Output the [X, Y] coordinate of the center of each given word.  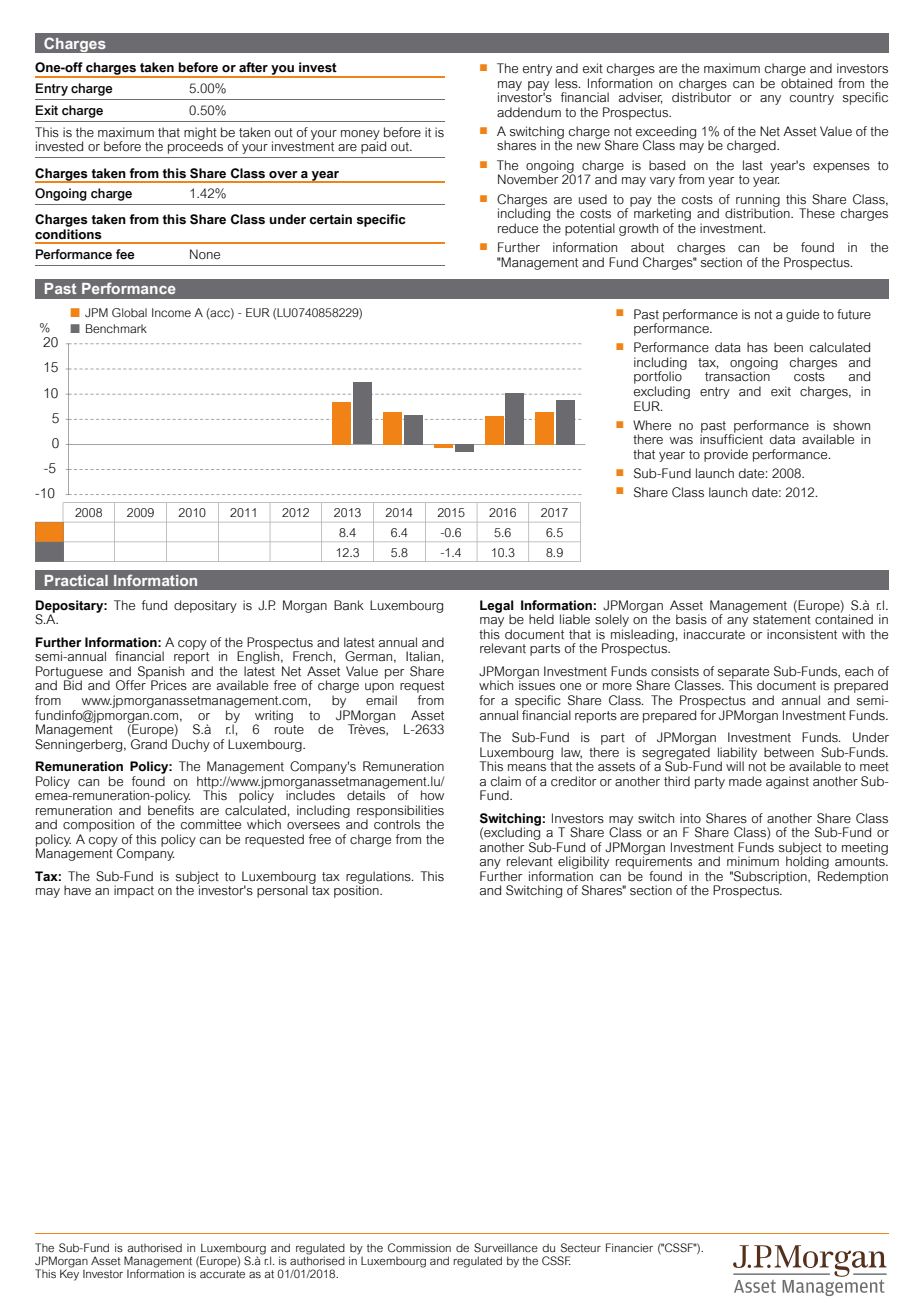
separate [743, 674]
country [812, 99]
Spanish [161, 673]
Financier [629, 1247]
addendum [529, 112]
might [200, 134]
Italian [423, 656]
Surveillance [506, 1247]
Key [69, 1274]
